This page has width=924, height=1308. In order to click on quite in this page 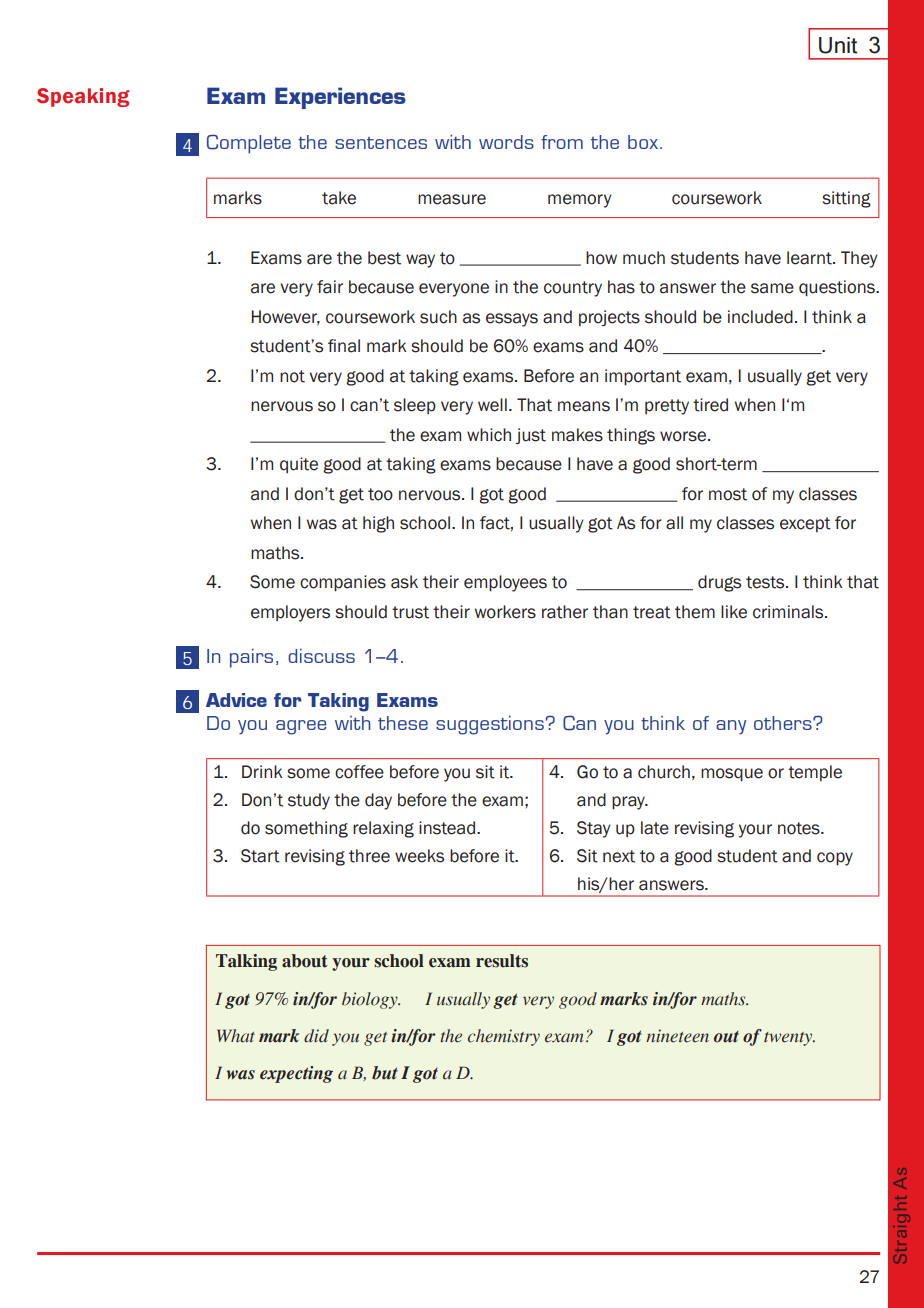, I will do `click(299, 465)`.
